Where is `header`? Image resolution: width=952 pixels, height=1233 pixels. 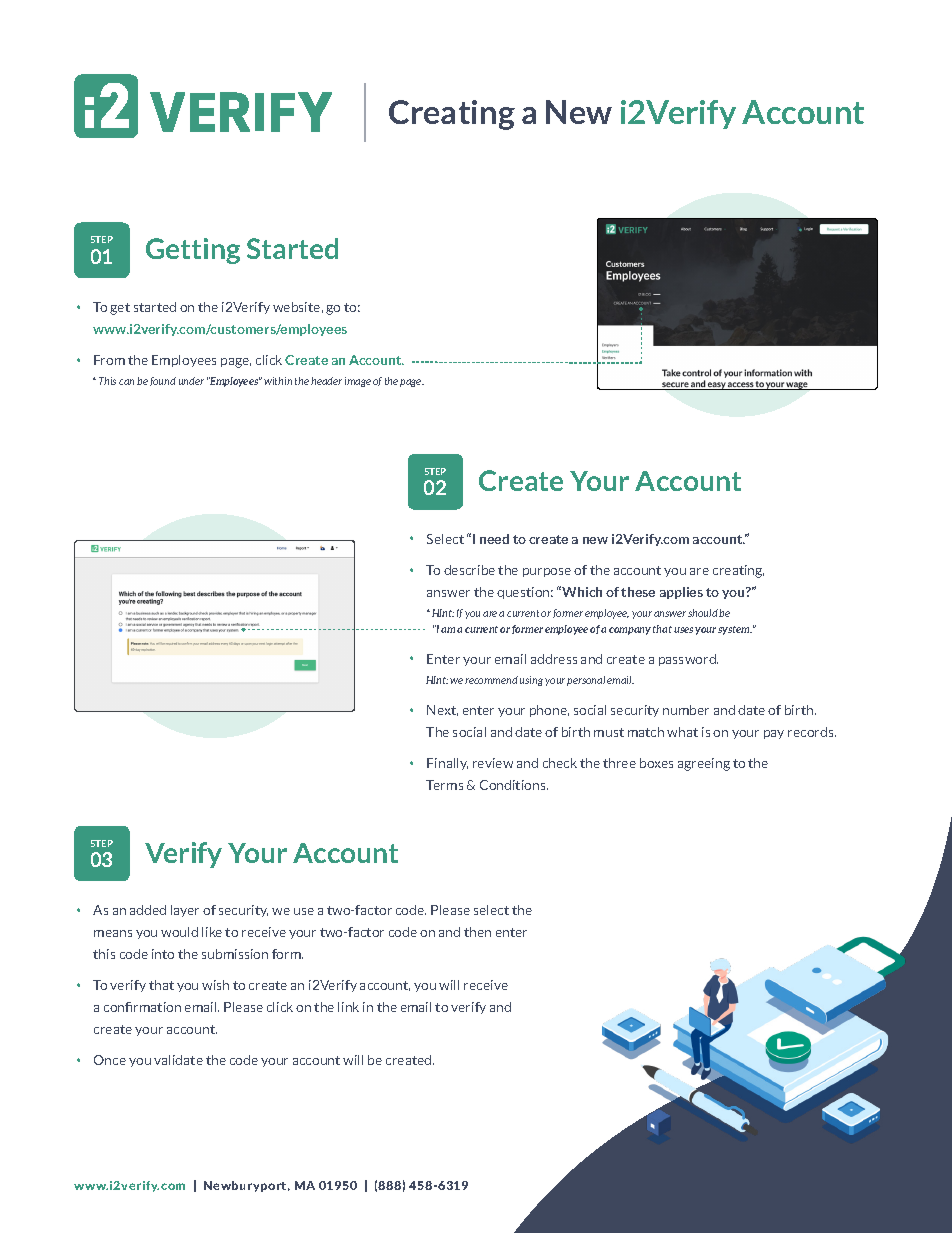
header is located at coordinates (326, 381).
